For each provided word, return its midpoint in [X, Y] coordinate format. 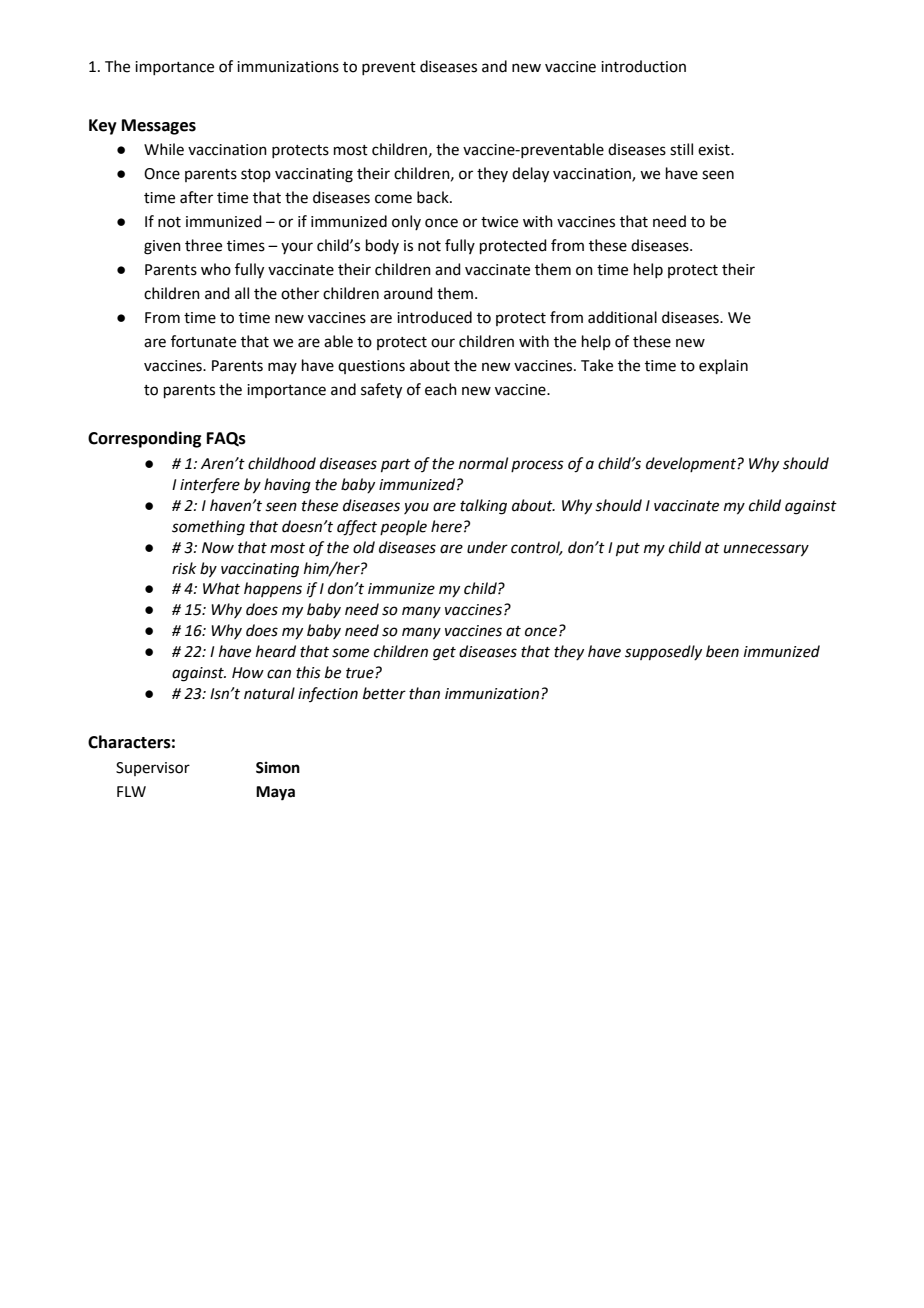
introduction [643, 66]
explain [723, 366]
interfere [210, 485]
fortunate [203, 341]
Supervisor [153, 769]
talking [483, 507]
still [681, 149]
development [692, 464]
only [406, 222]
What [221, 588]
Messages [159, 127]
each [441, 389]
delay [530, 175]
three [203, 245]
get [444, 654]
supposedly [663, 652]
